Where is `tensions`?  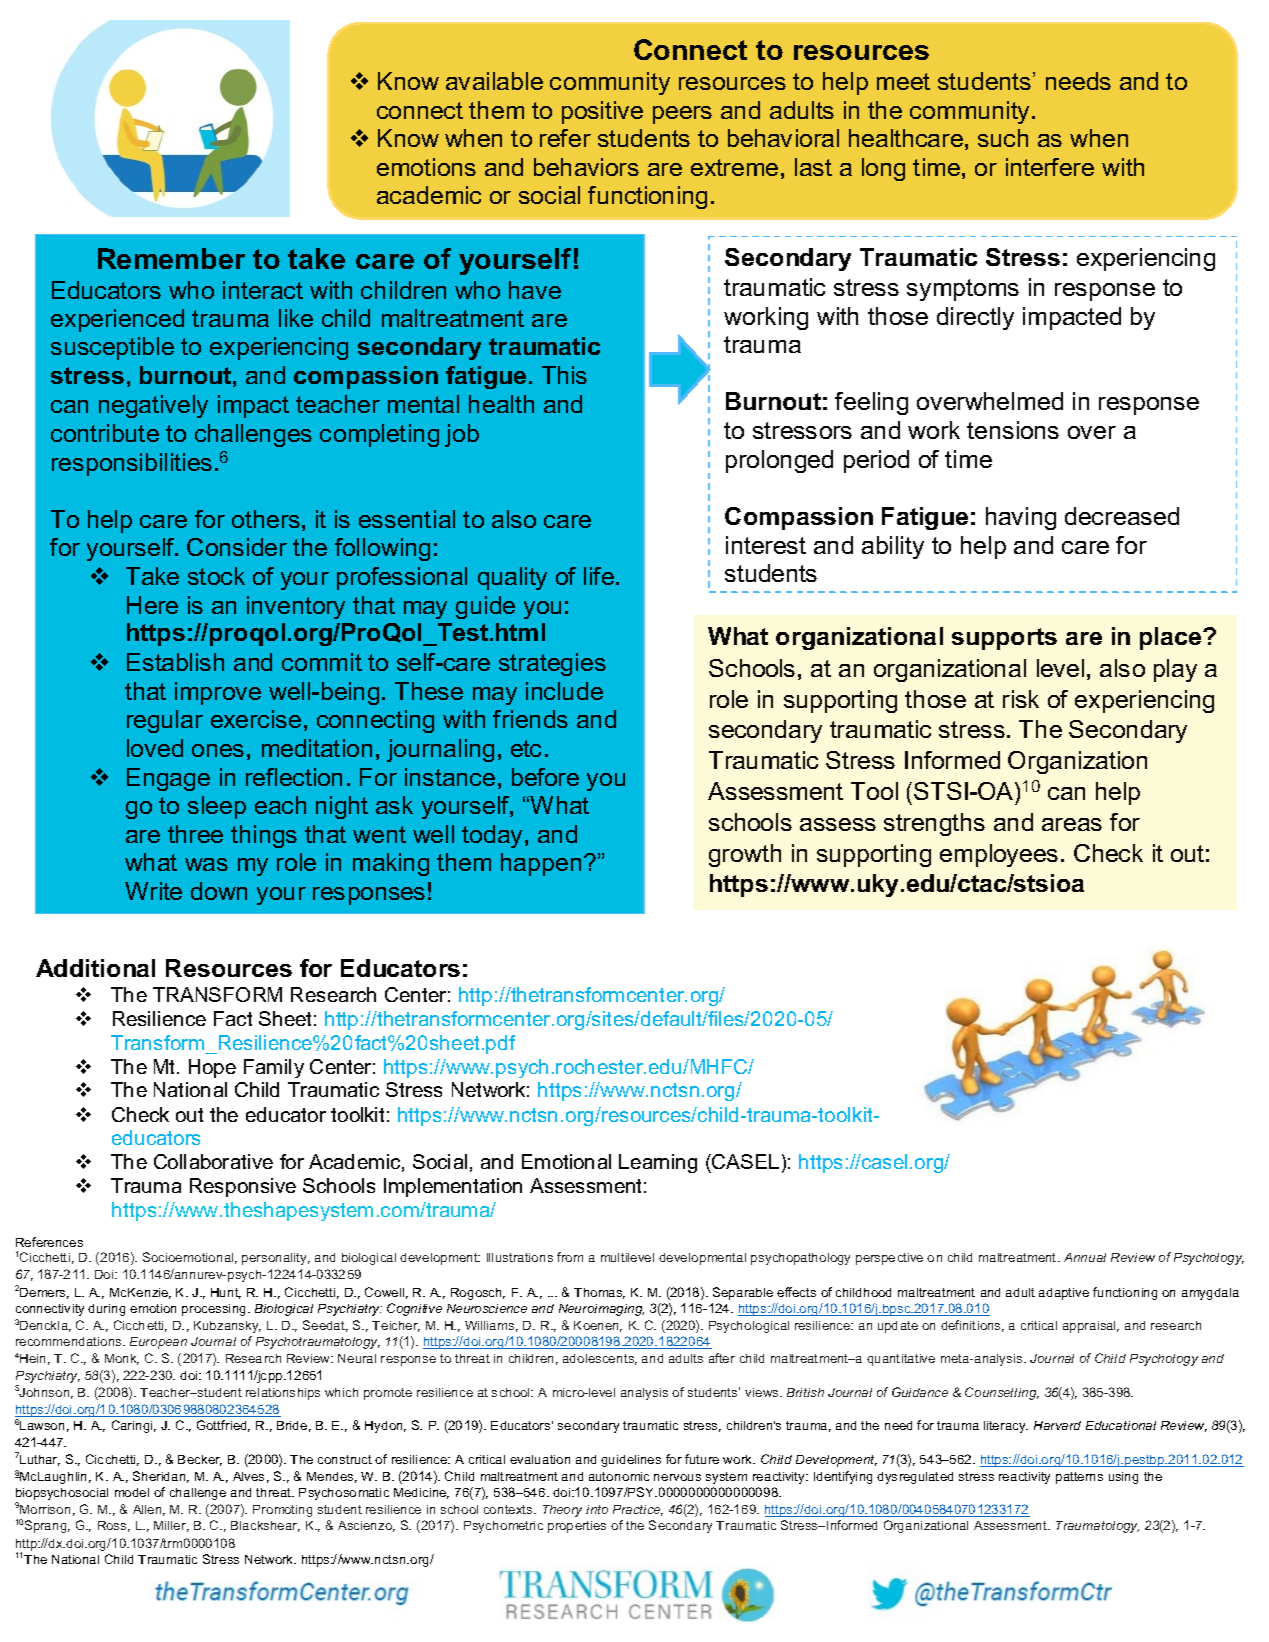 tensions is located at coordinates (1013, 430).
